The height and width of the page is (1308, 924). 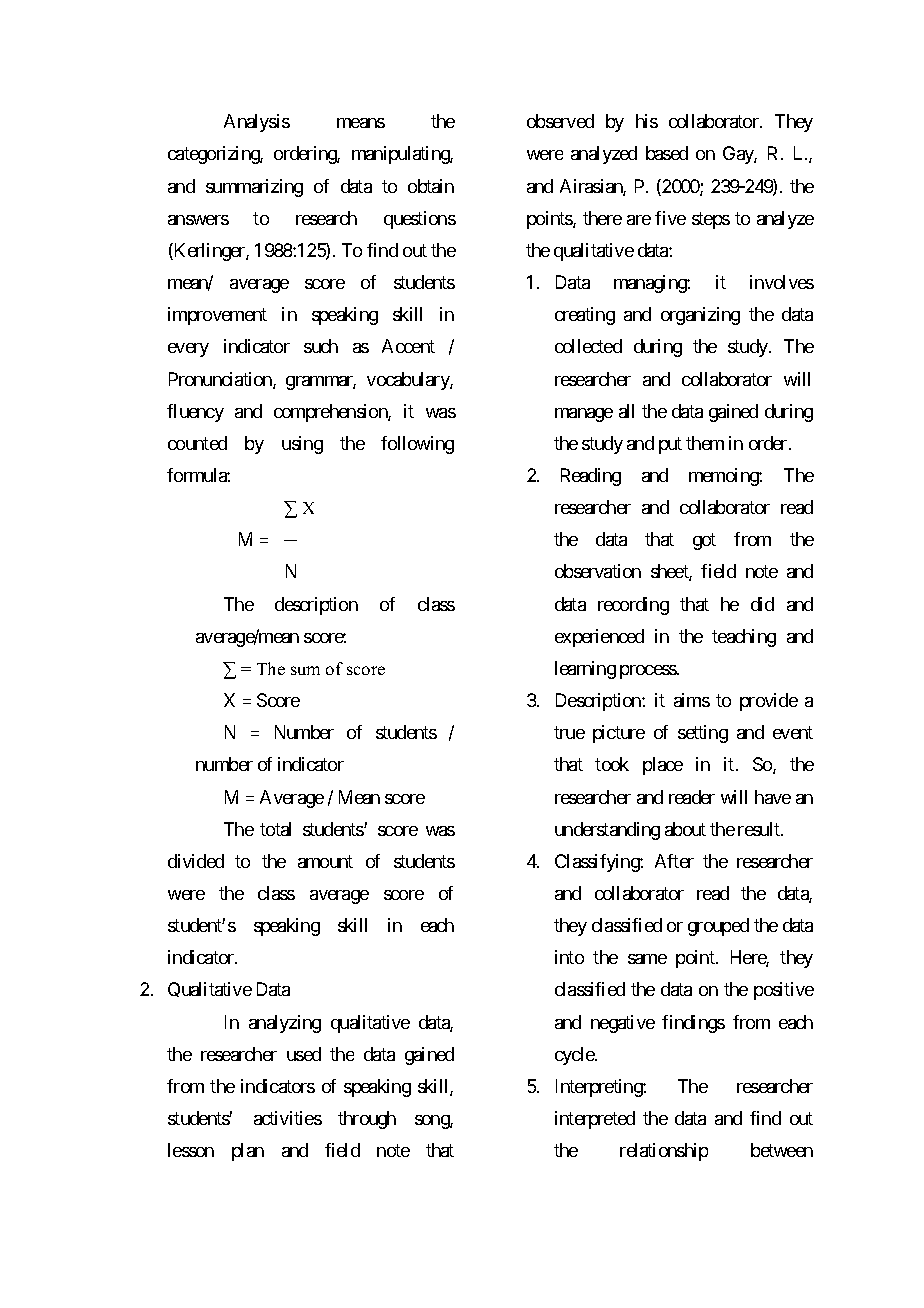 I want to click on plan, so click(x=248, y=1152).
